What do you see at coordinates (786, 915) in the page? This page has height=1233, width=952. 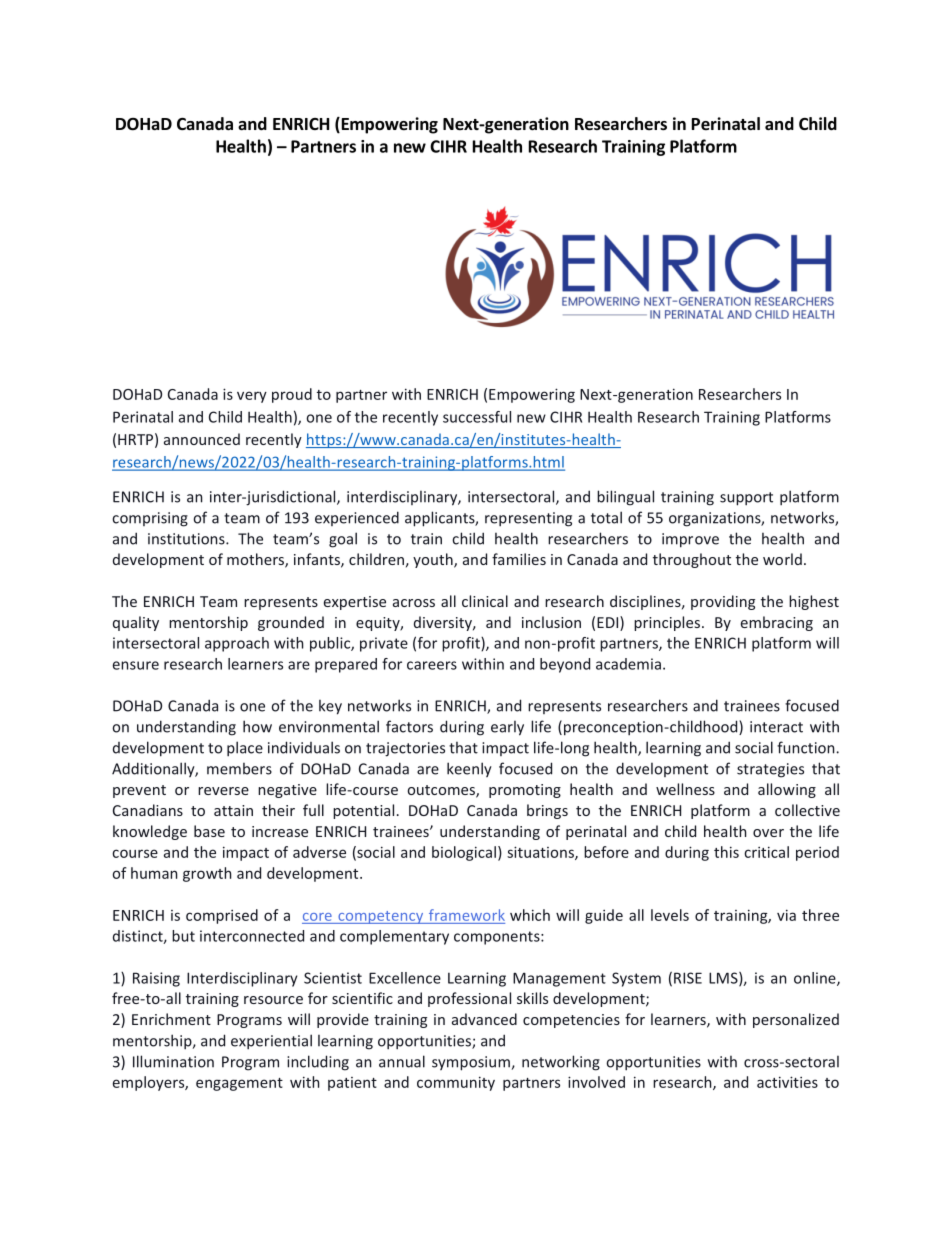 I see `via` at bounding box center [786, 915].
